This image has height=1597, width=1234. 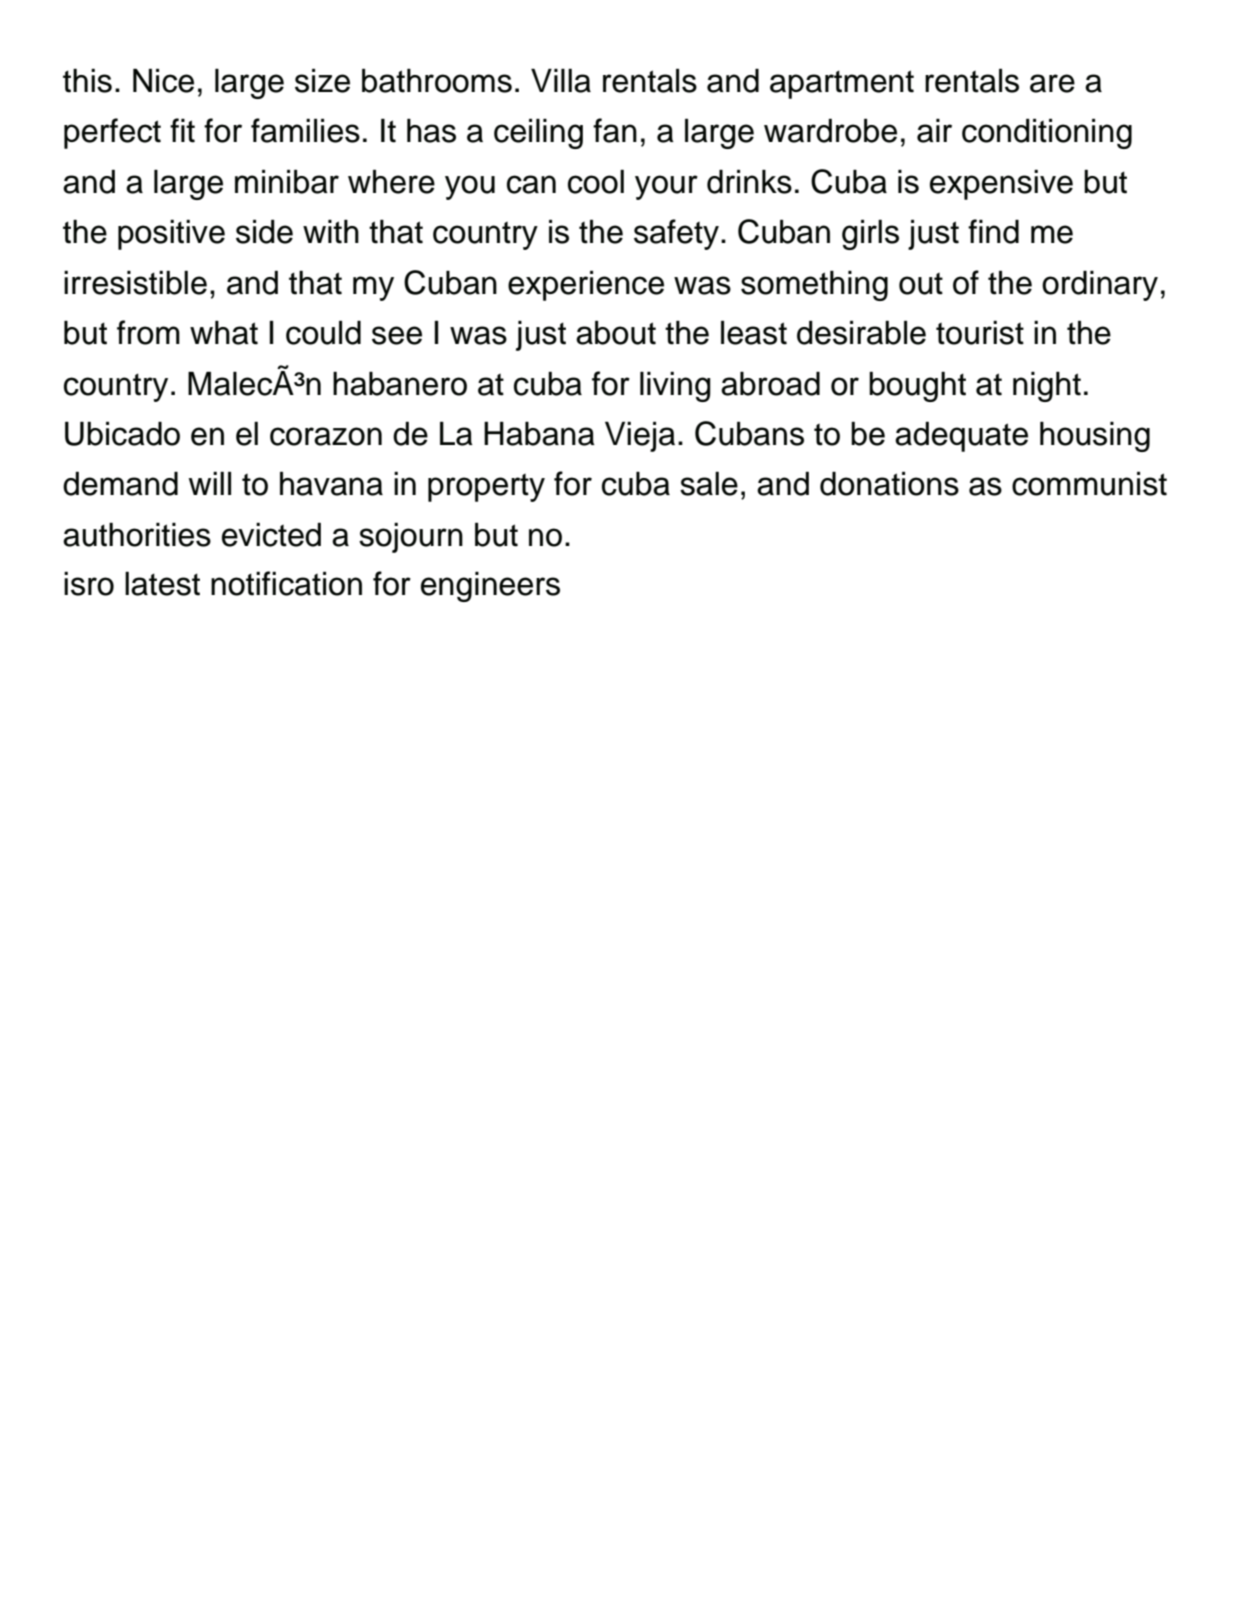 I want to click on what, so click(x=224, y=332).
